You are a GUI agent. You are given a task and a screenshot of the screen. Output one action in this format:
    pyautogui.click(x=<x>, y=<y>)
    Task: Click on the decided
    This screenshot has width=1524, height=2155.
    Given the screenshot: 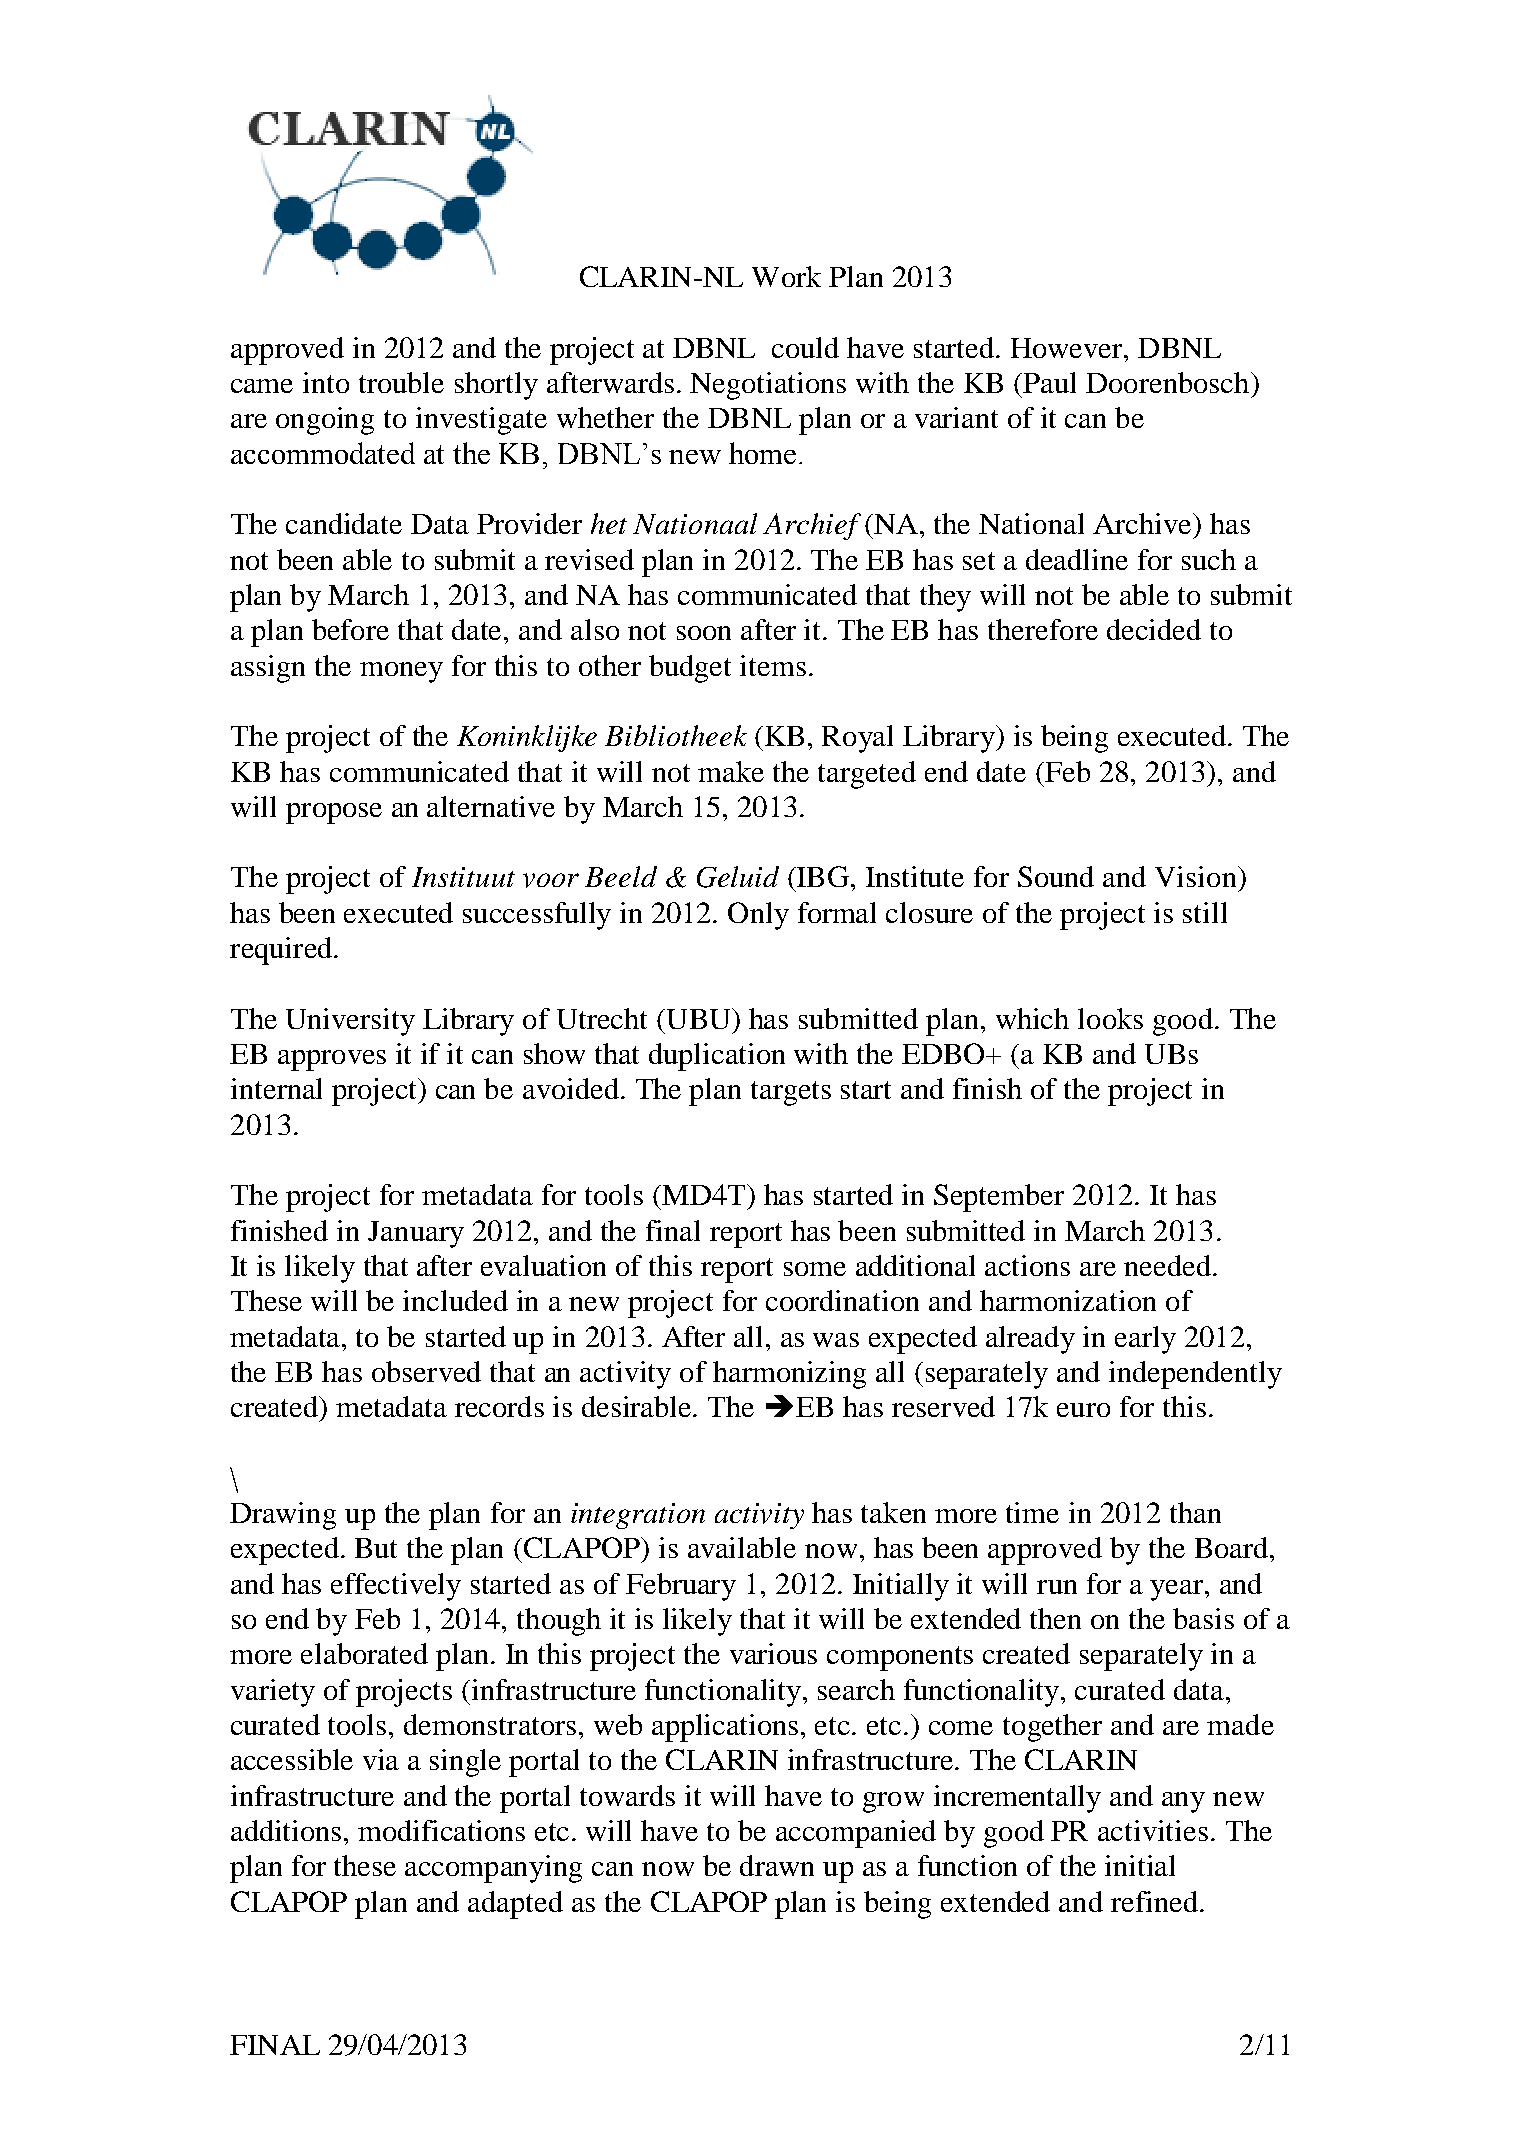 What is the action you would take?
    pyautogui.click(x=1154, y=629)
